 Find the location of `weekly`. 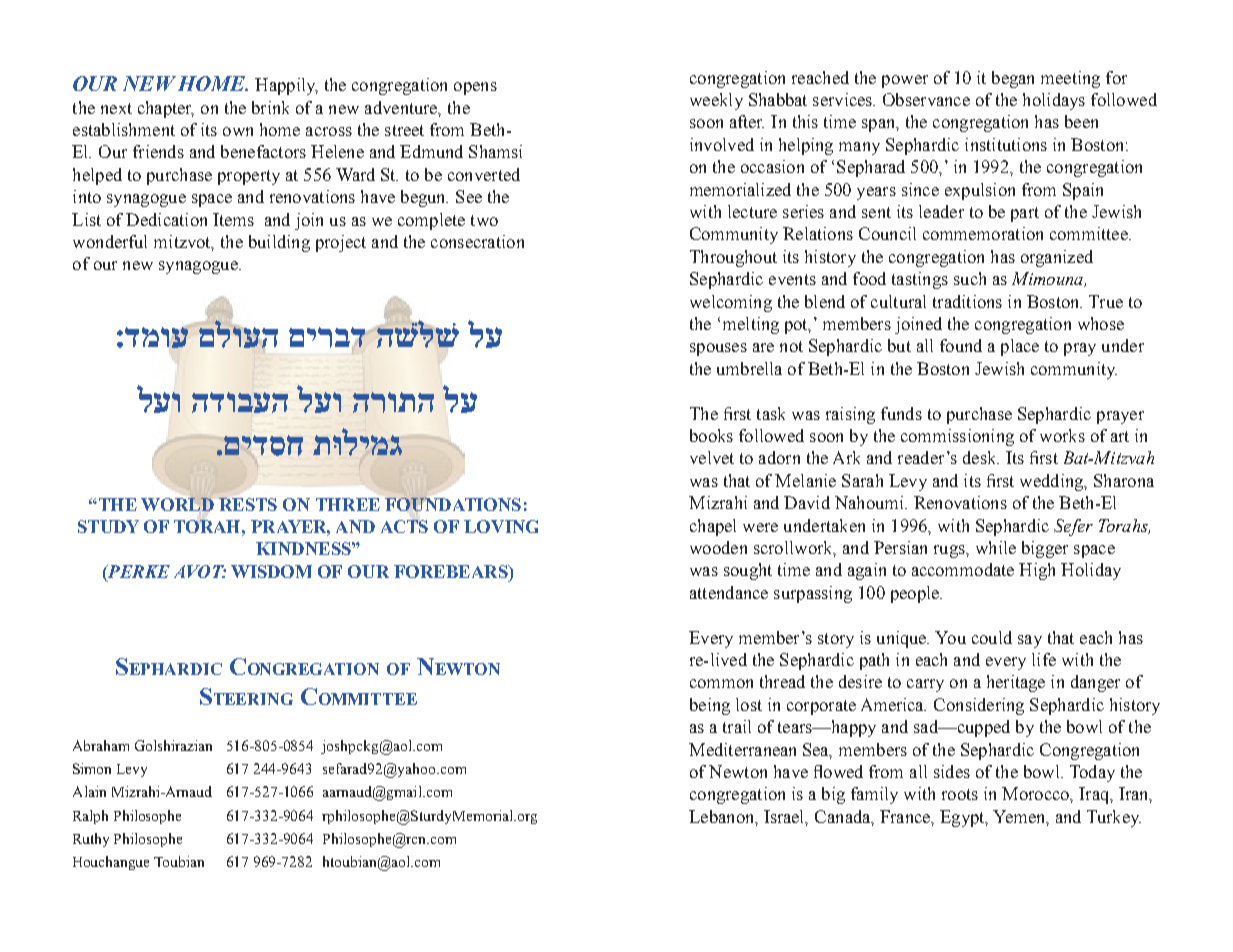

weekly is located at coordinates (716, 101).
